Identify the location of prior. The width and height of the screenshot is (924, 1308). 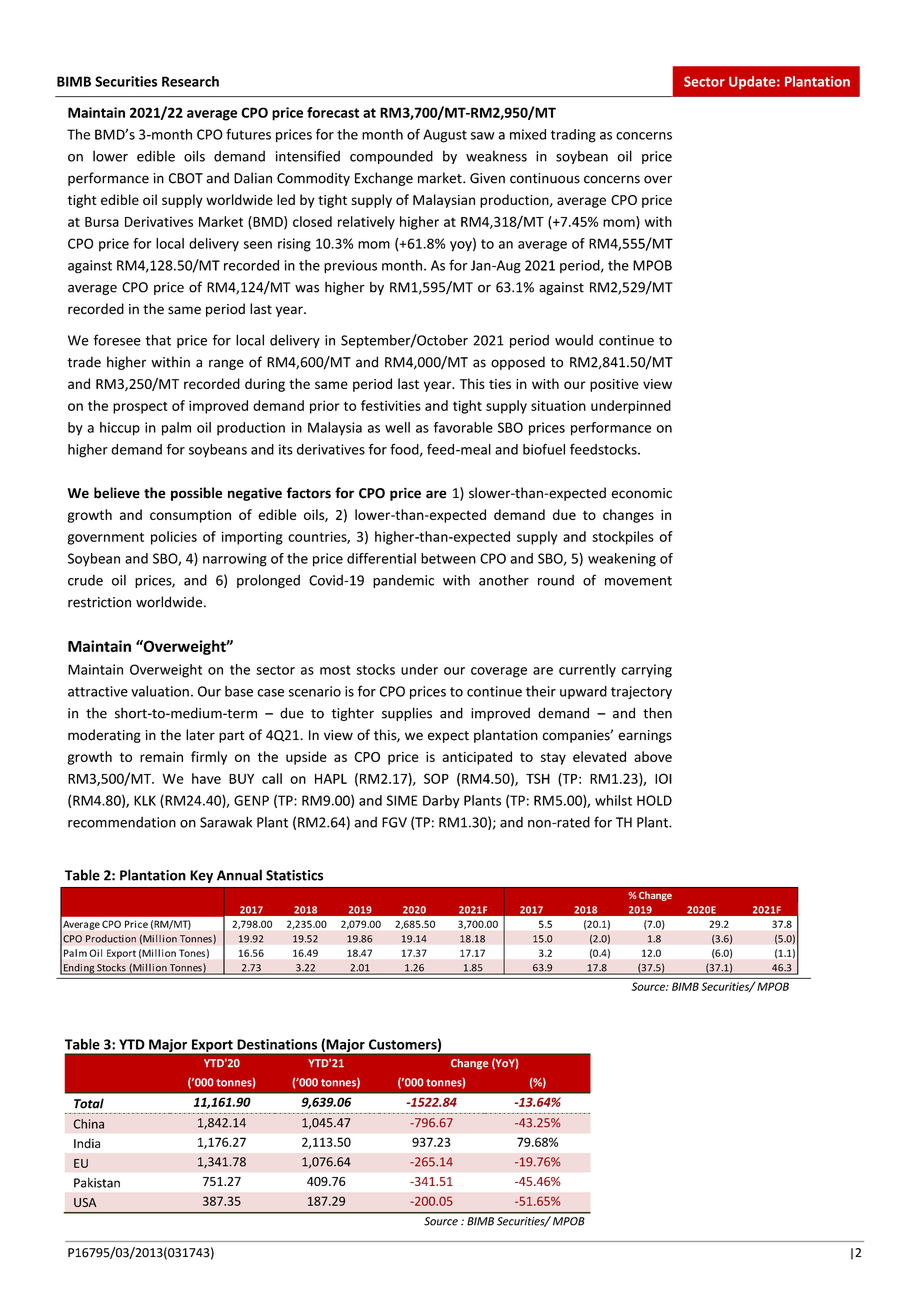
(325, 407).
